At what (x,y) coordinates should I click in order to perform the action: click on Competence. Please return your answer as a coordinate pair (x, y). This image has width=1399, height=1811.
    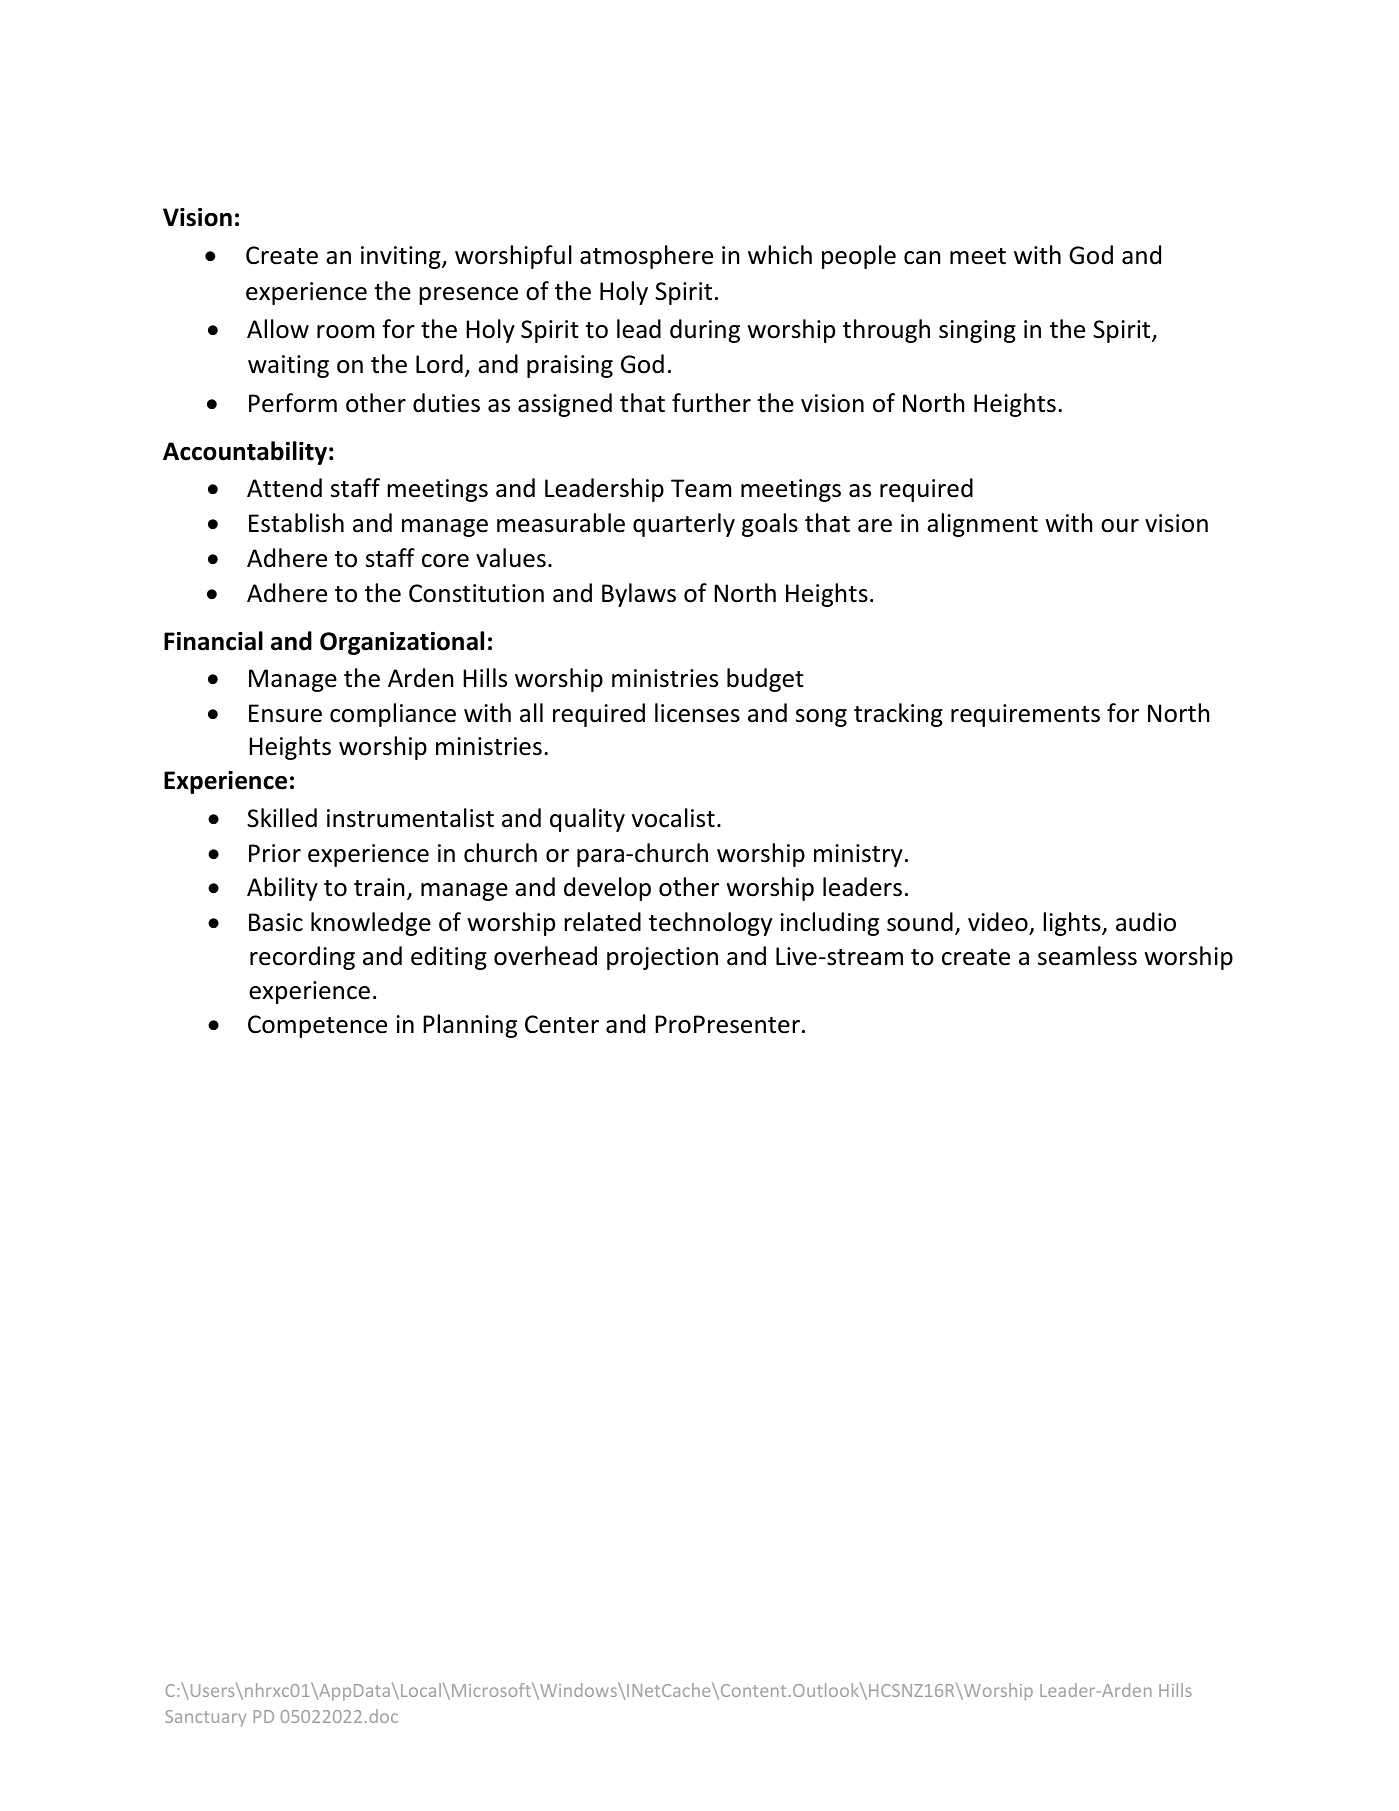
    Looking at the image, I should click on (317, 1026).
